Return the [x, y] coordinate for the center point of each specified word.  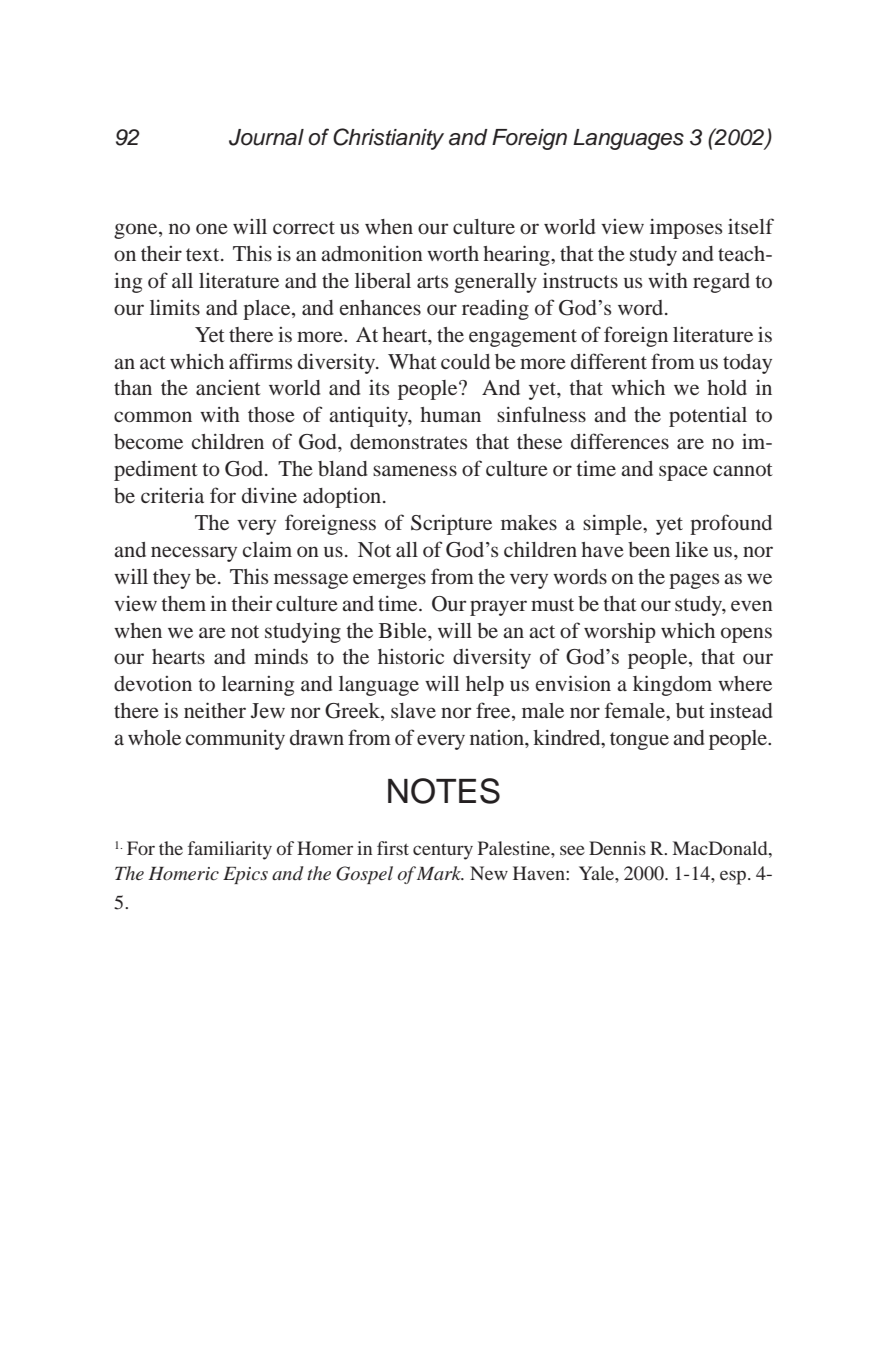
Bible [404, 630]
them [183, 603]
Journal [266, 137]
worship [620, 632]
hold [727, 387]
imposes [686, 228]
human [450, 414]
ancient [228, 387]
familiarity [230, 850]
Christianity [388, 139]
